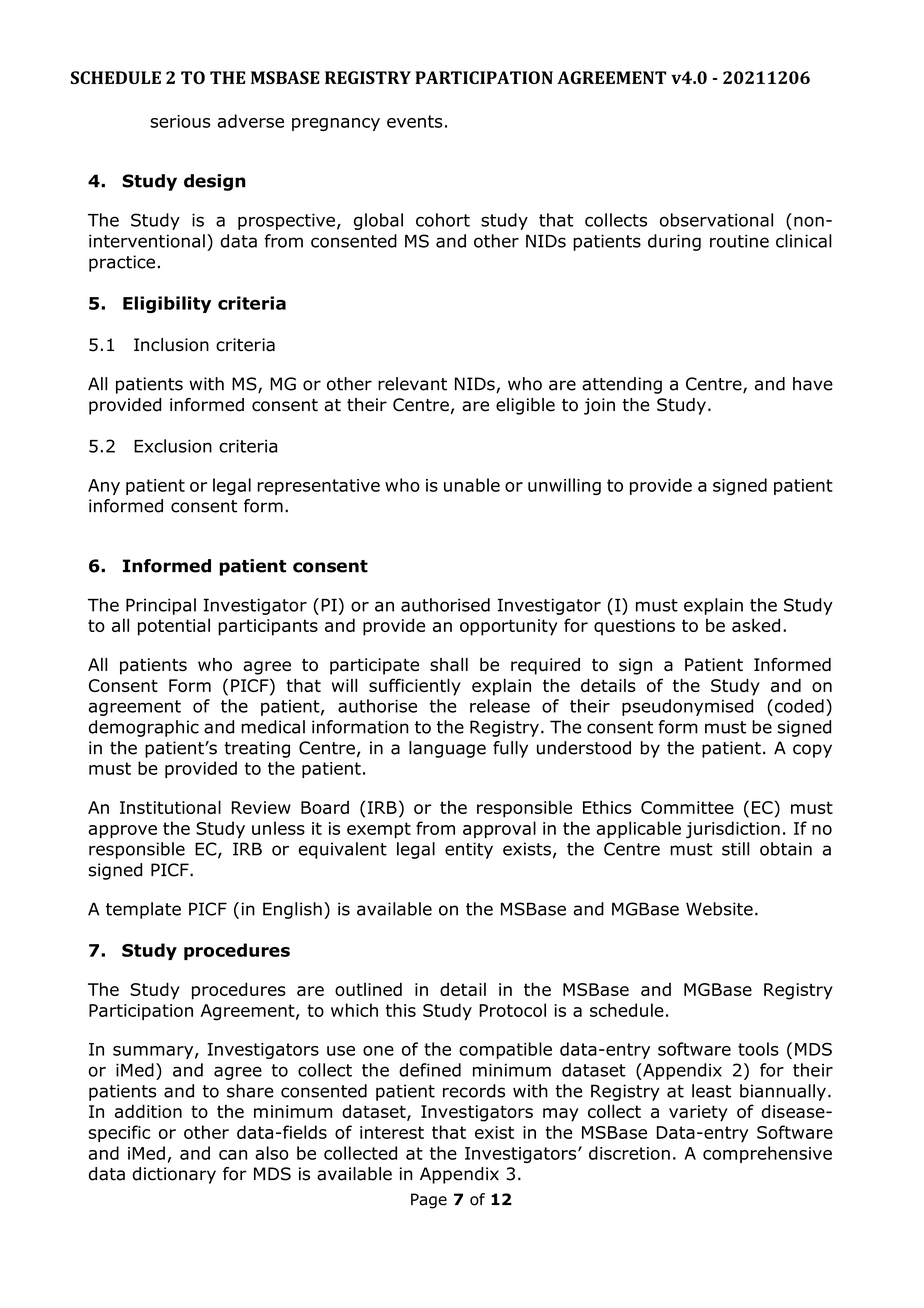 Image resolution: width=924 pixels, height=1308 pixels. I want to click on events, so click(415, 121).
